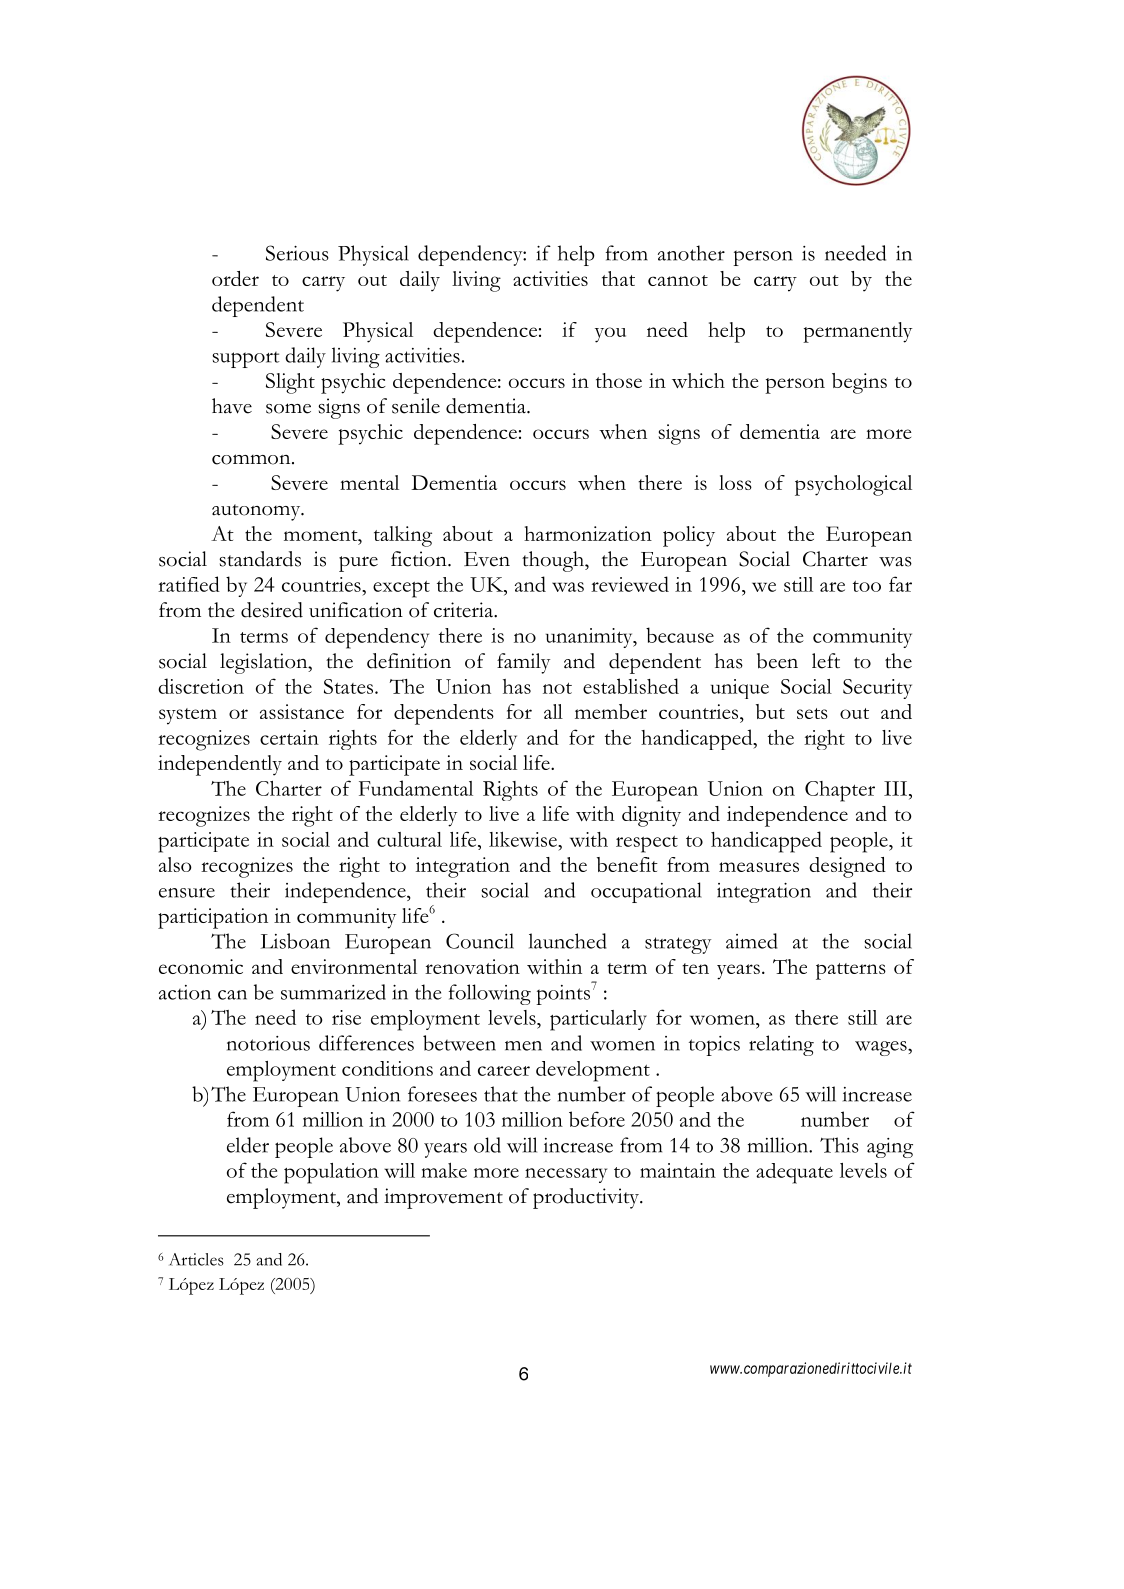 The height and width of the screenshot is (1589, 1124). Describe the element at coordinates (197, 1259) in the screenshot. I see `Articles` at that location.
